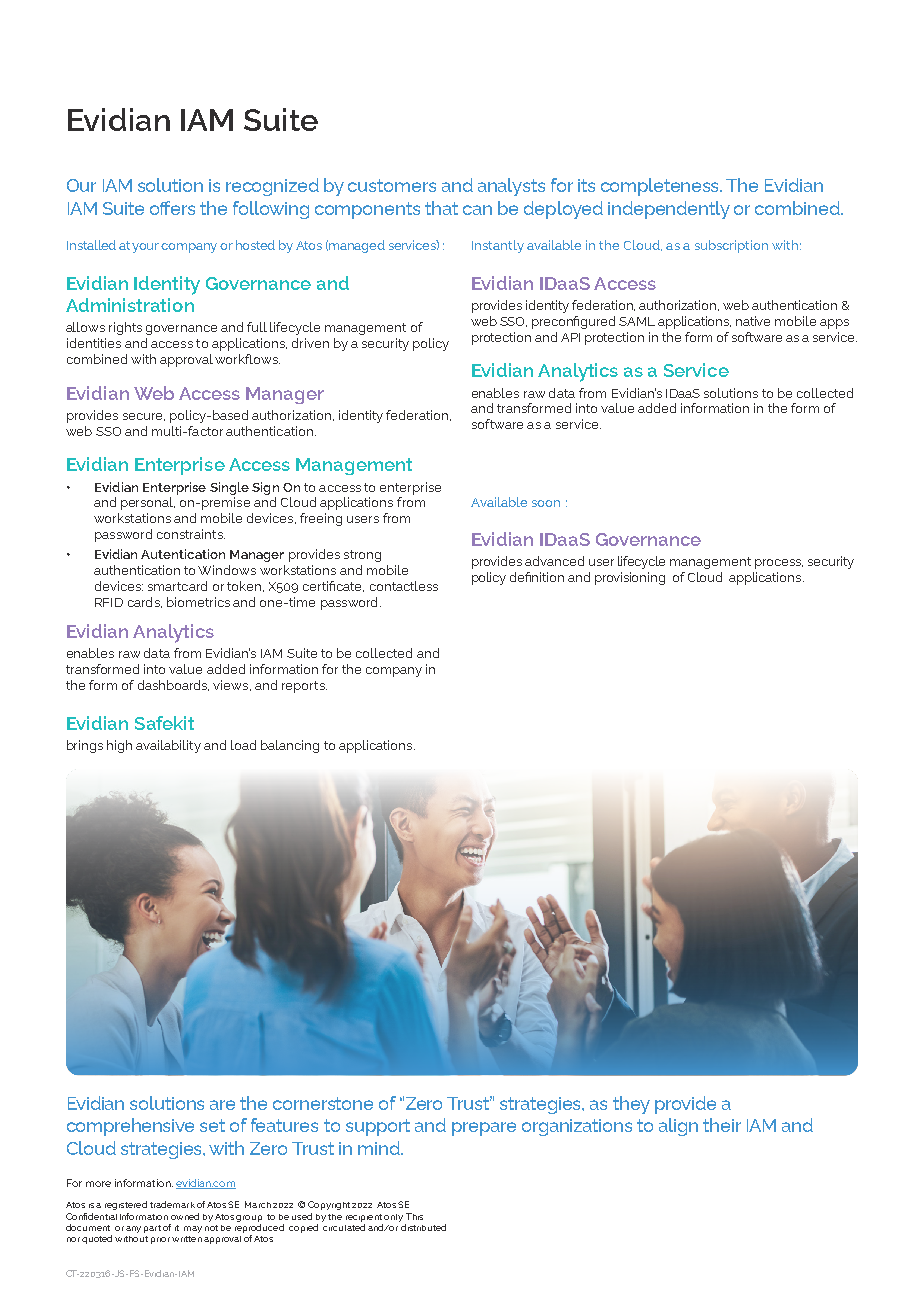 The height and width of the document is (1308, 924). What do you see at coordinates (172, 208) in the document?
I see `offers` at bounding box center [172, 208].
